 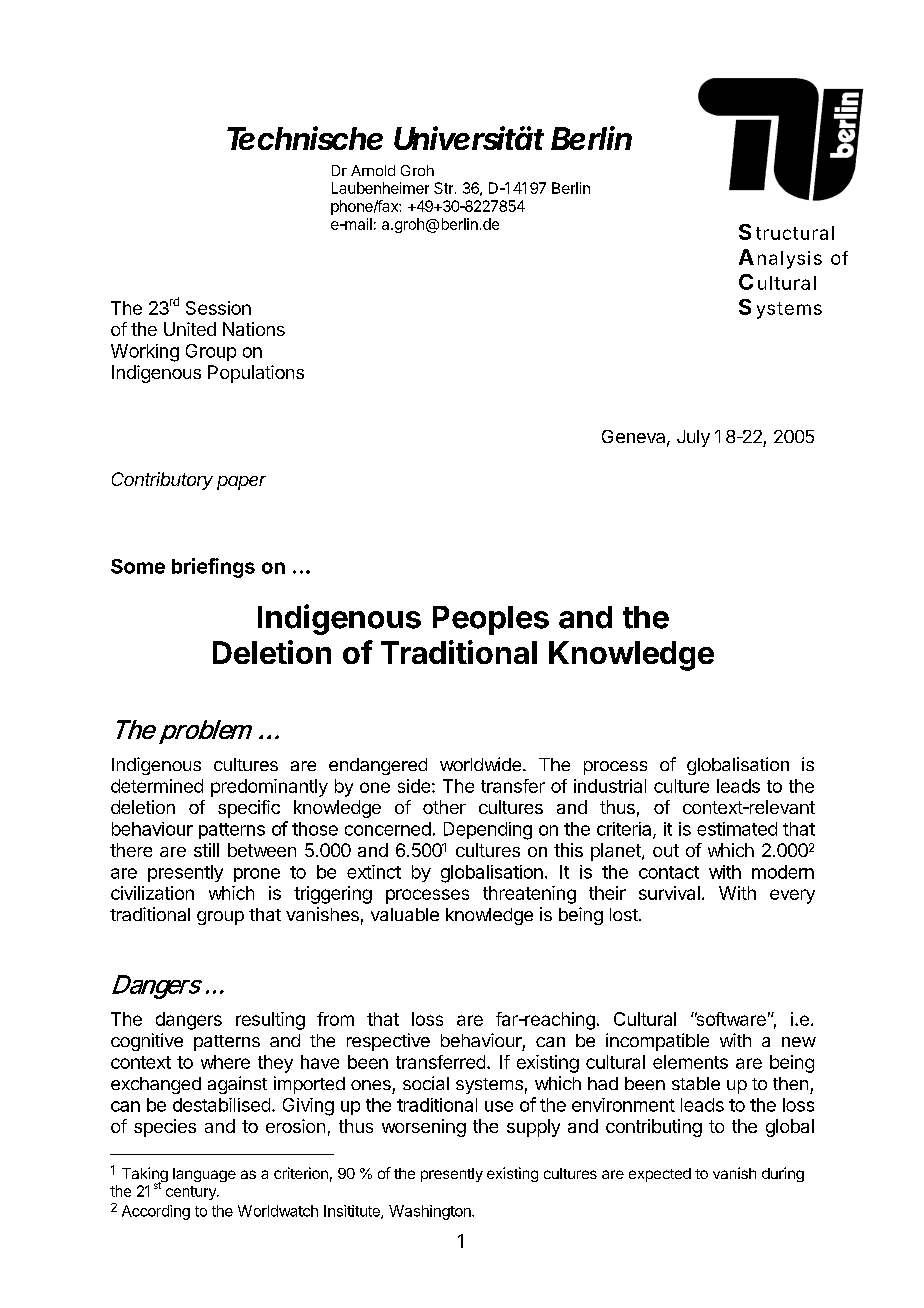 I want to click on estimated, so click(x=737, y=829).
